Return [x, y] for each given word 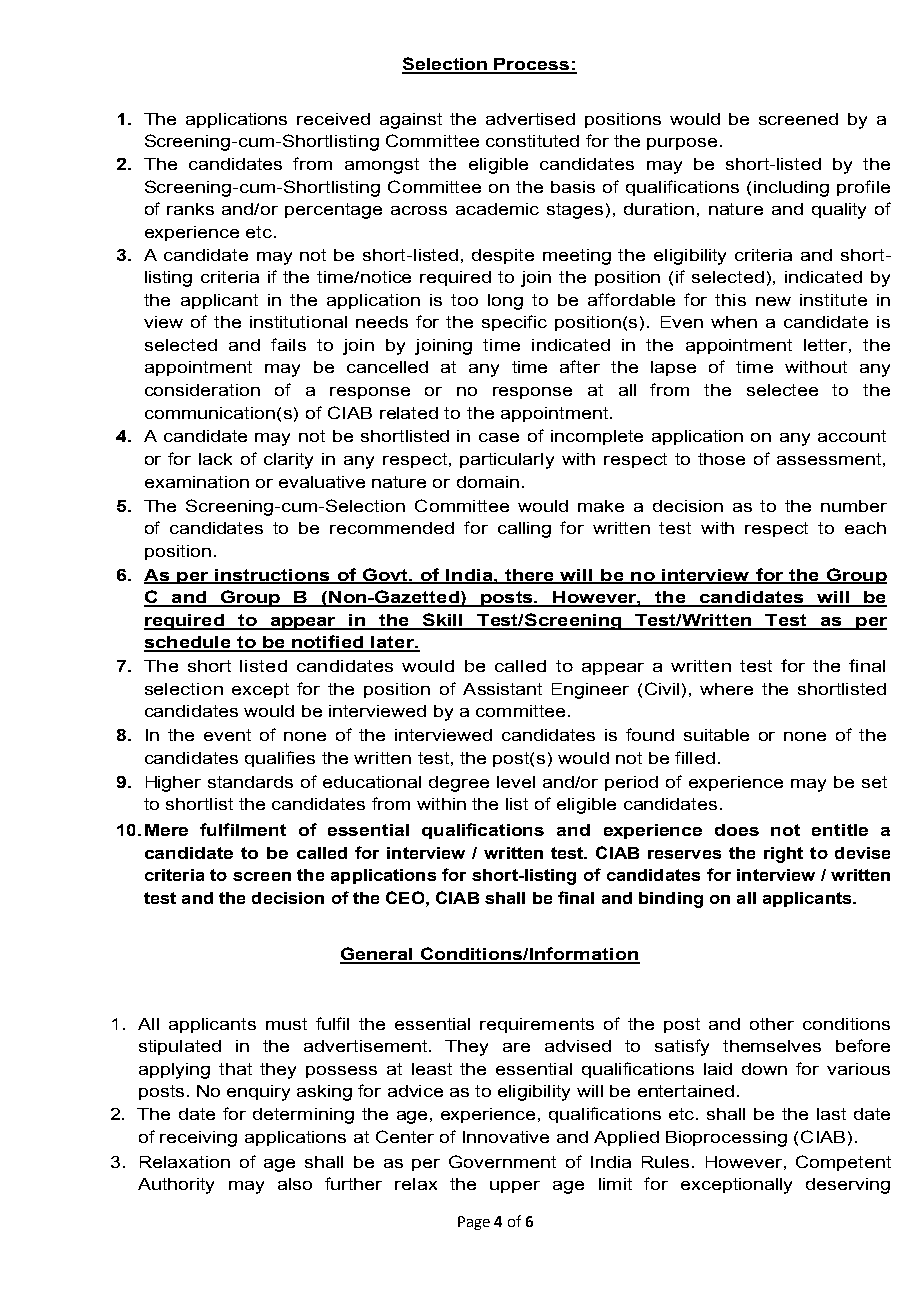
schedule [189, 643]
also [295, 1184]
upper [515, 1187]
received [333, 119]
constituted [532, 141]
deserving [848, 1186]
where [726, 689]
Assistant [502, 689]
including [791, 189]
